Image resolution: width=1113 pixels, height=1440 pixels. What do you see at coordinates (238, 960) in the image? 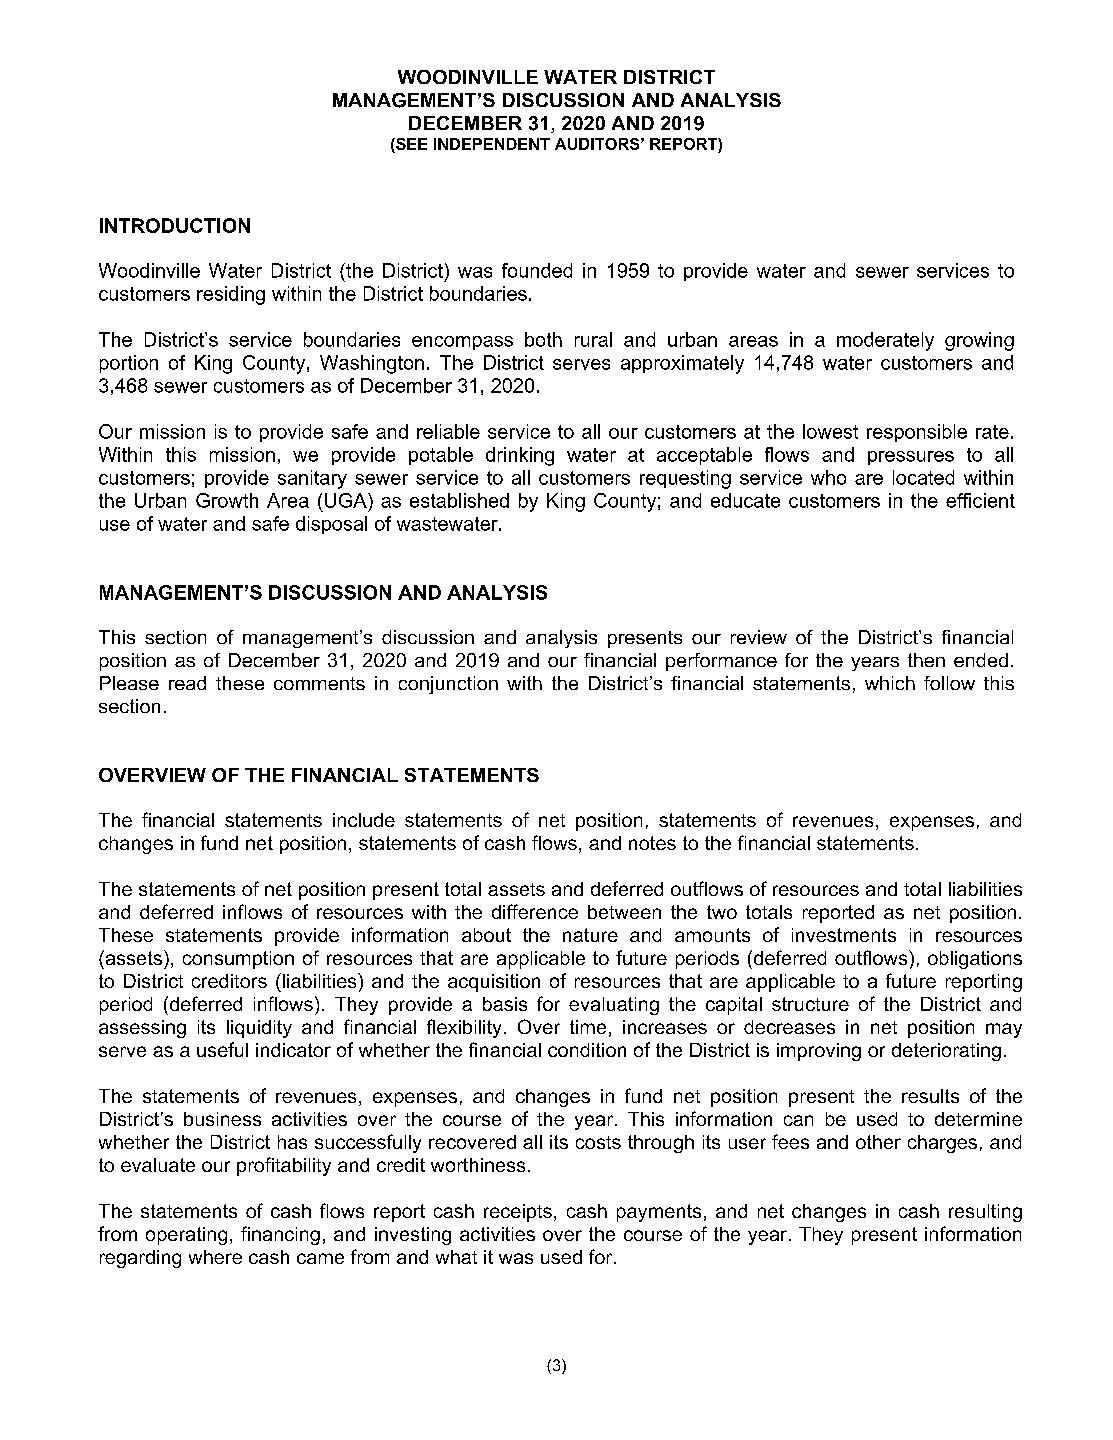
I see `consumption` at bounding box center [238, 960].
